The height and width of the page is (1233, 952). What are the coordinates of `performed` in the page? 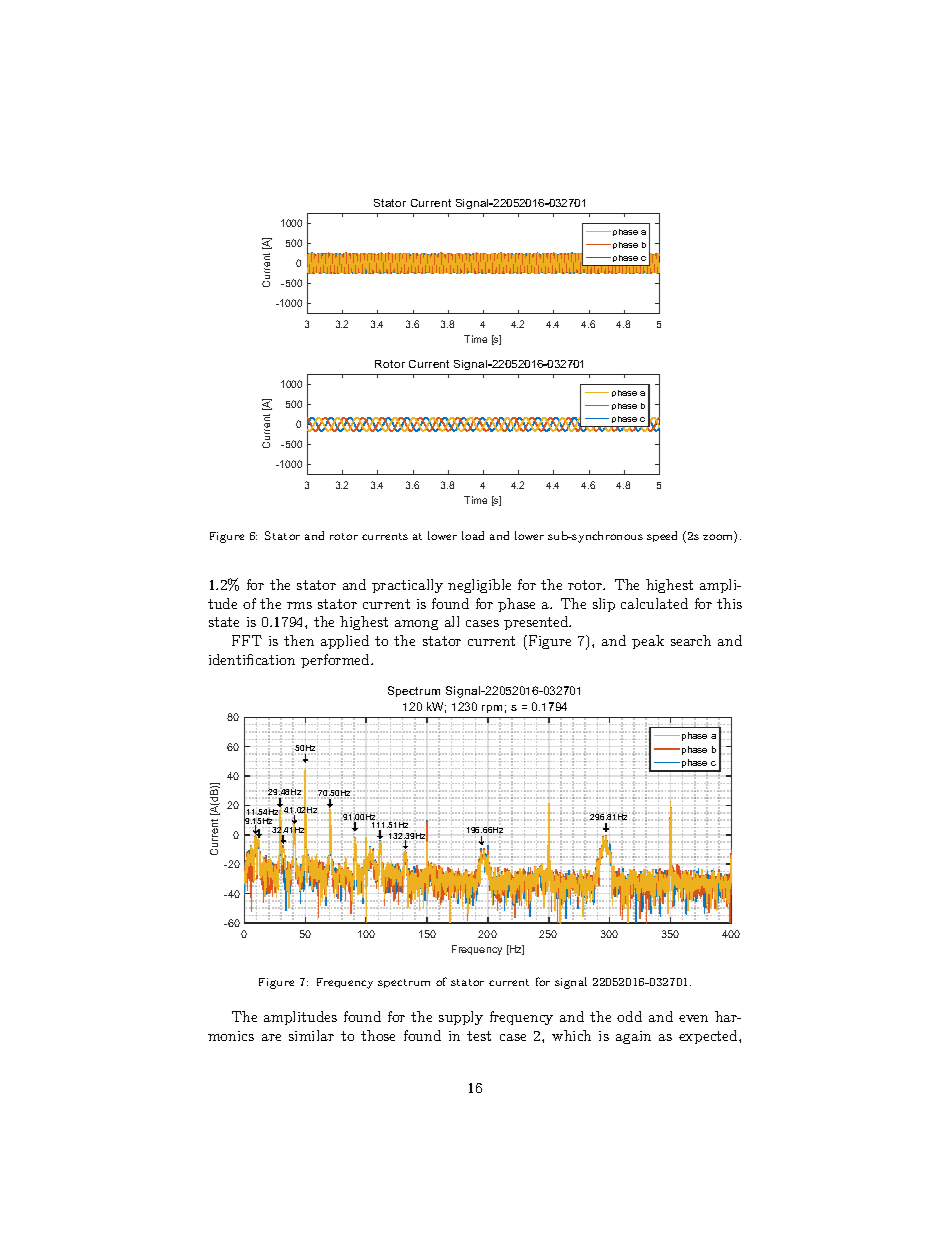 It's located at (336, 661).
